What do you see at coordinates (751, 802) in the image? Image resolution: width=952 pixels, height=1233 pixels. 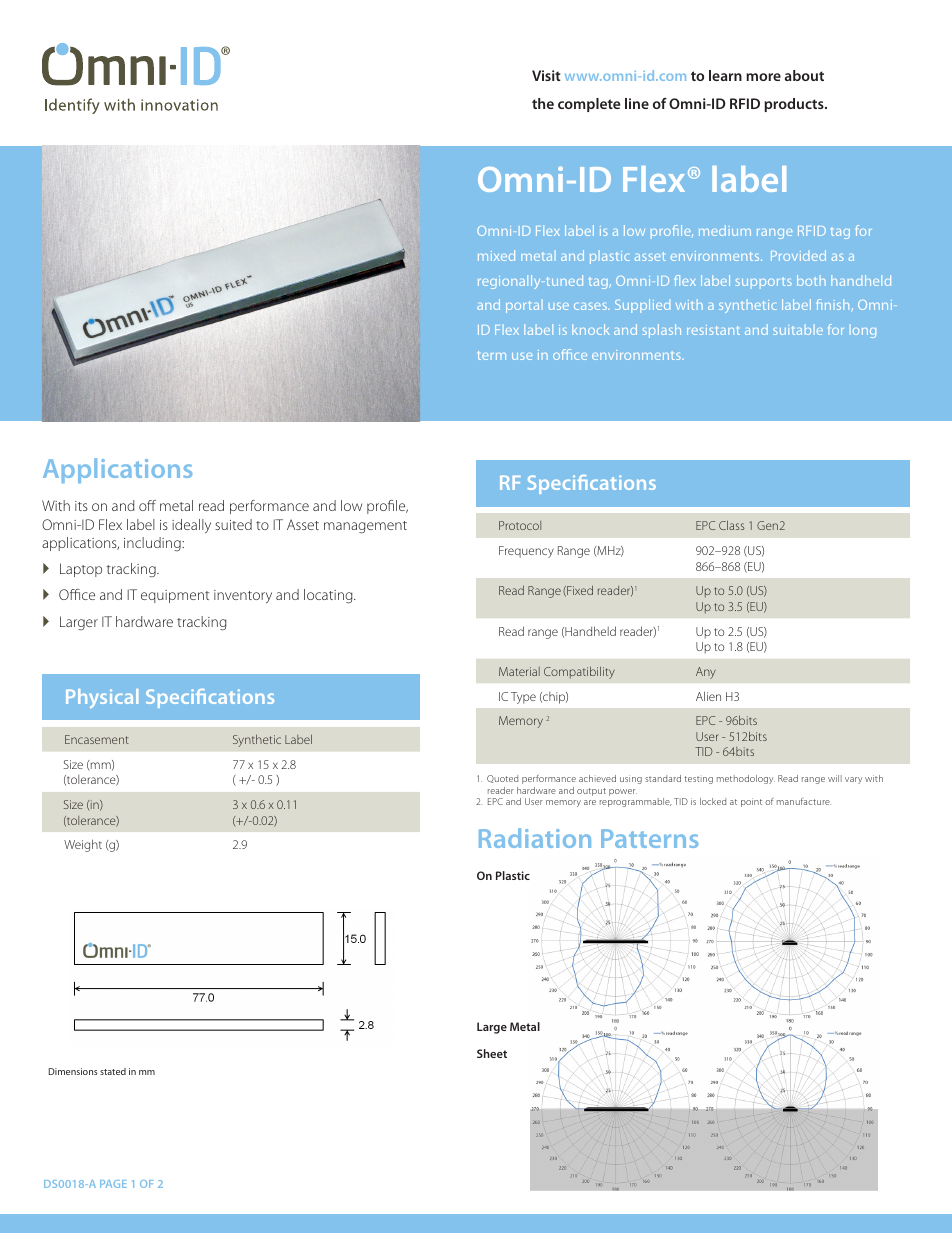 I see `point` at bounding box center [751, 802].
